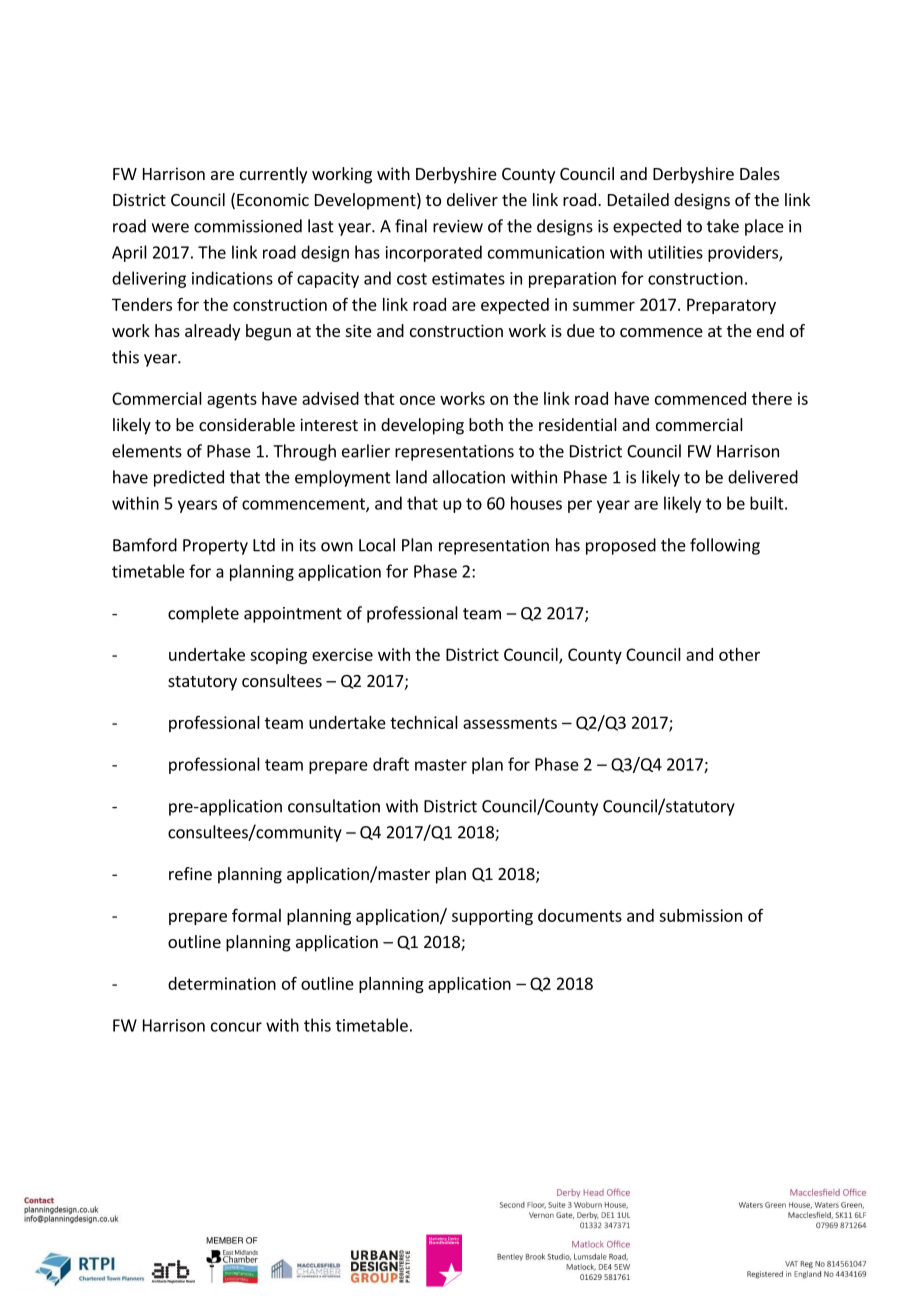  Describe the element at coordinates (492, 917) in the screenshot. I see `supporting` at that location.
